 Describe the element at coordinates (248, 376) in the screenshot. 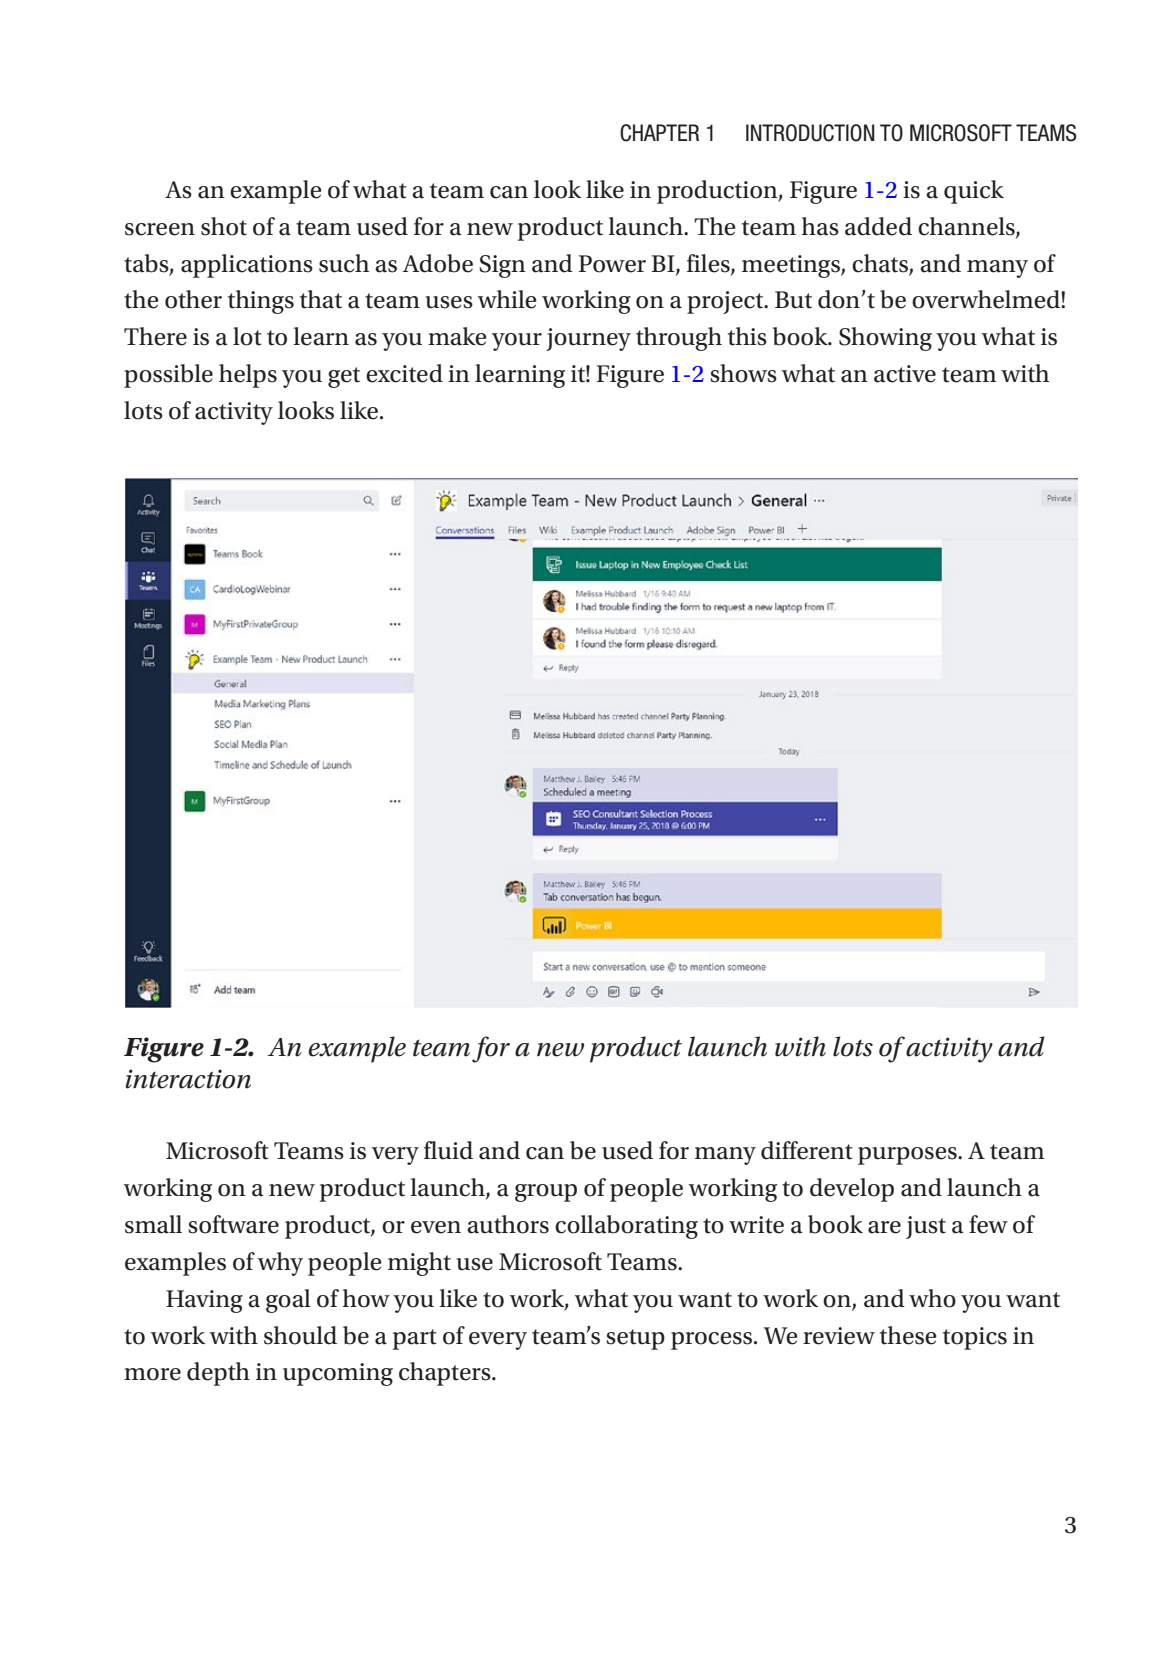

I see `helps` at that location.
